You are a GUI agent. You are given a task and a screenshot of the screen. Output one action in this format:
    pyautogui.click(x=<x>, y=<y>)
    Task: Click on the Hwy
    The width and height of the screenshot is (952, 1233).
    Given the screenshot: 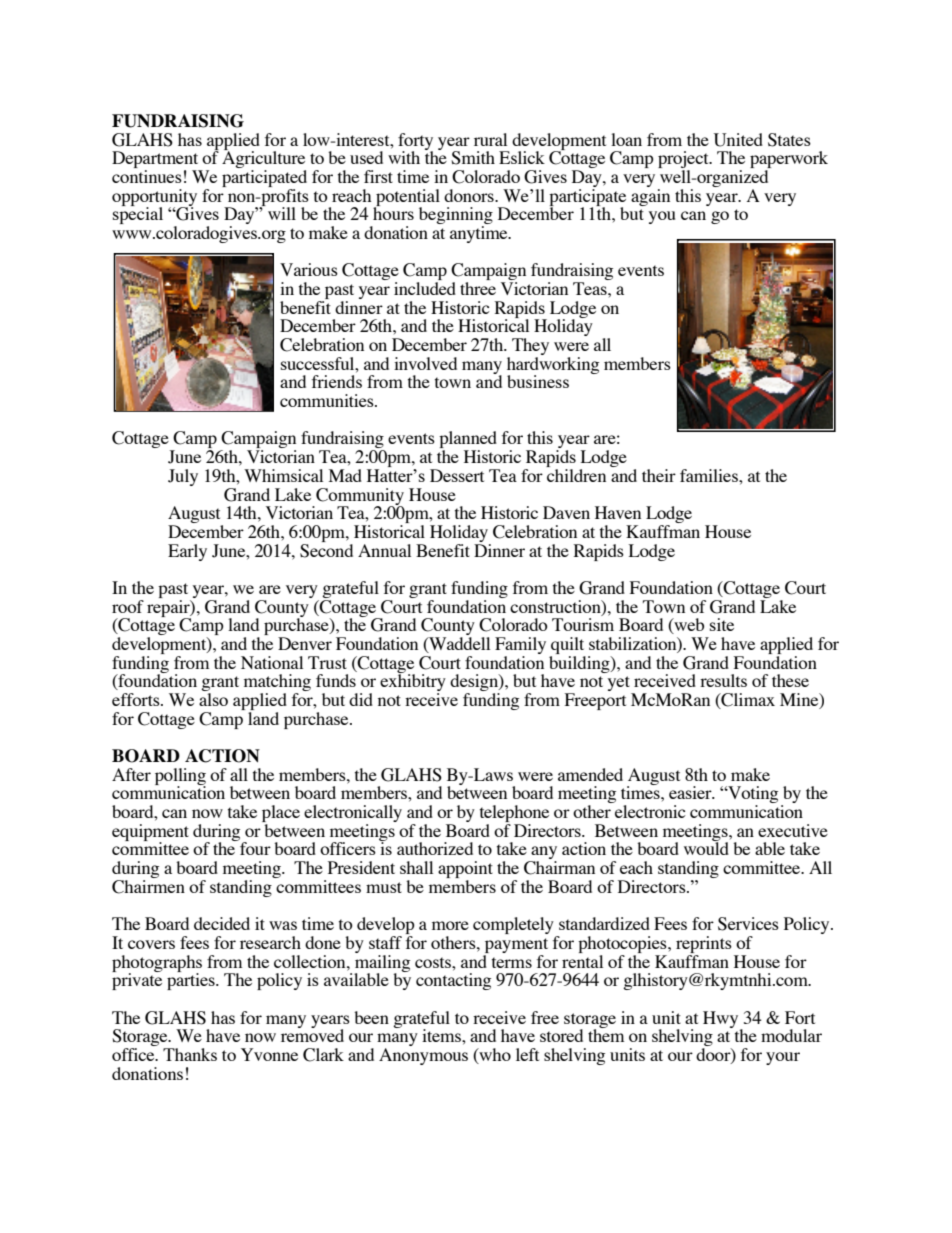 What is the action you would take?
    pyautogui.click(x=722, y=1020)
